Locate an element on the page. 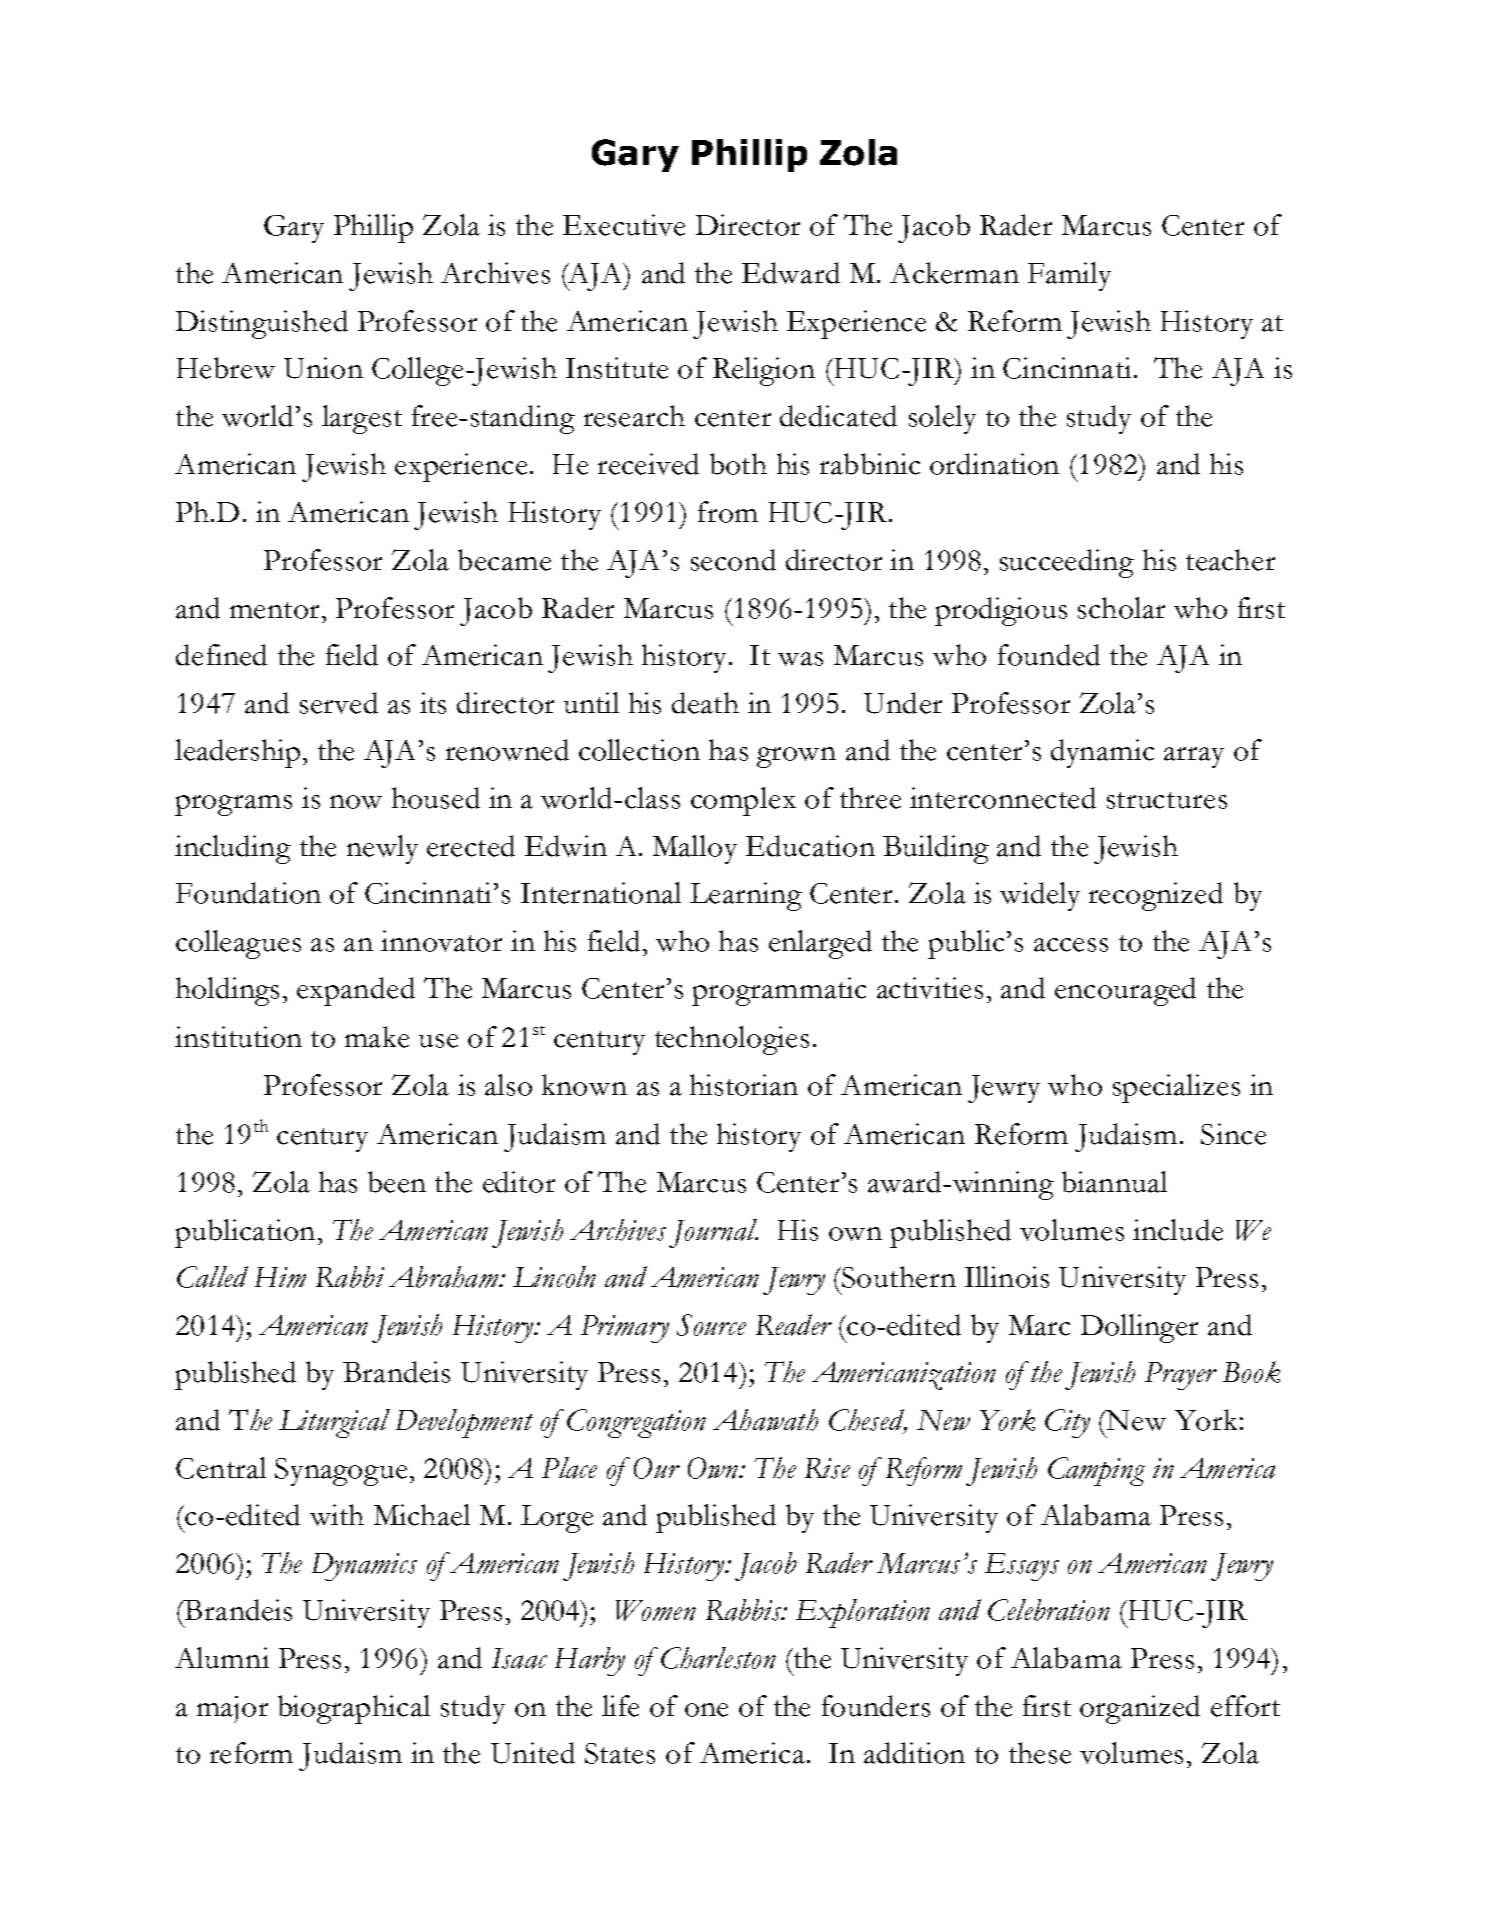  biographical is located at coordinates (354, 1709).
